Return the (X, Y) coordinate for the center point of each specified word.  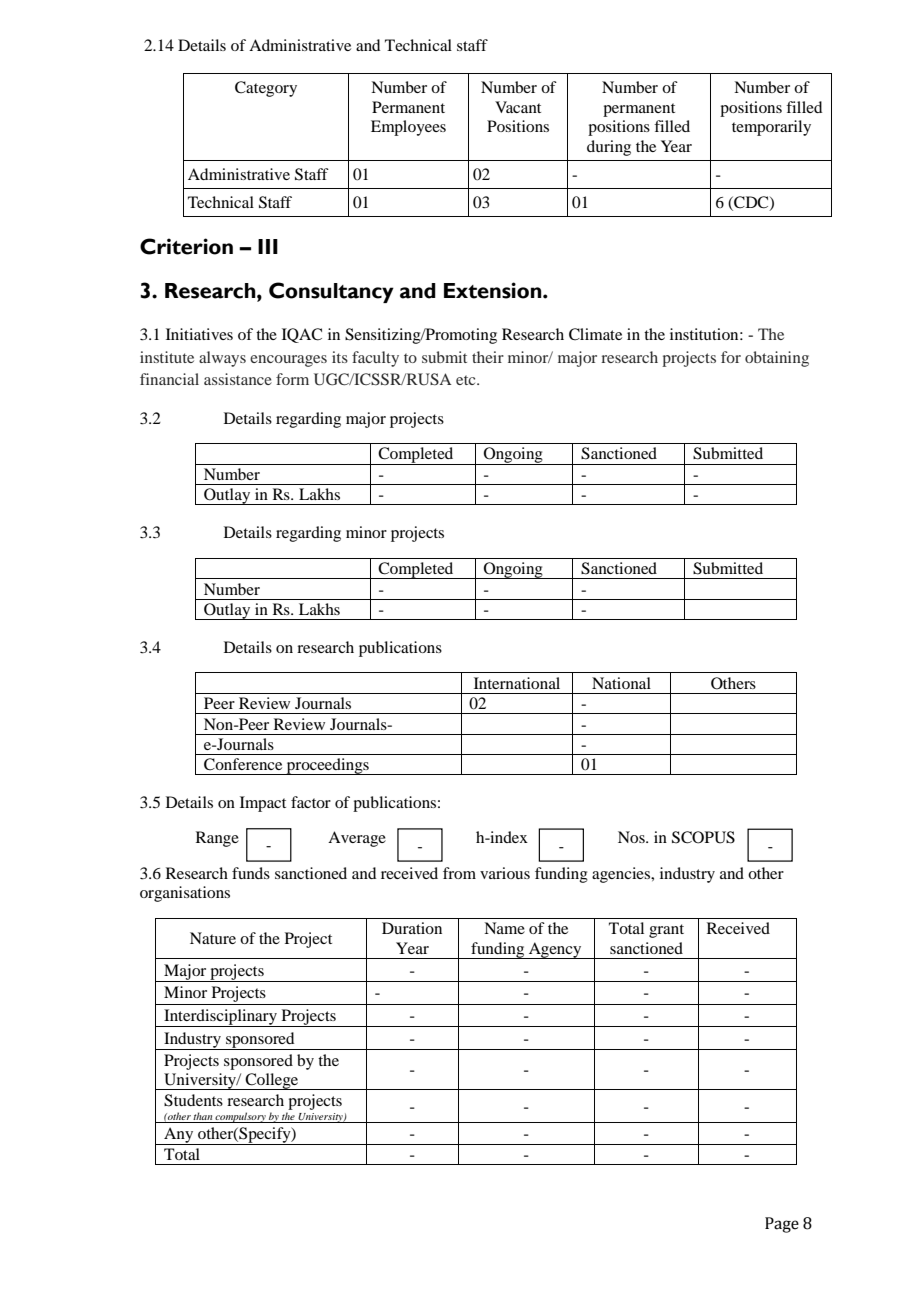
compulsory (241, 1117)
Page (782, 1225)
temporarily (771, 128)
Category (266, 89)
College (272, 1081)
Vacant (518, 107)
